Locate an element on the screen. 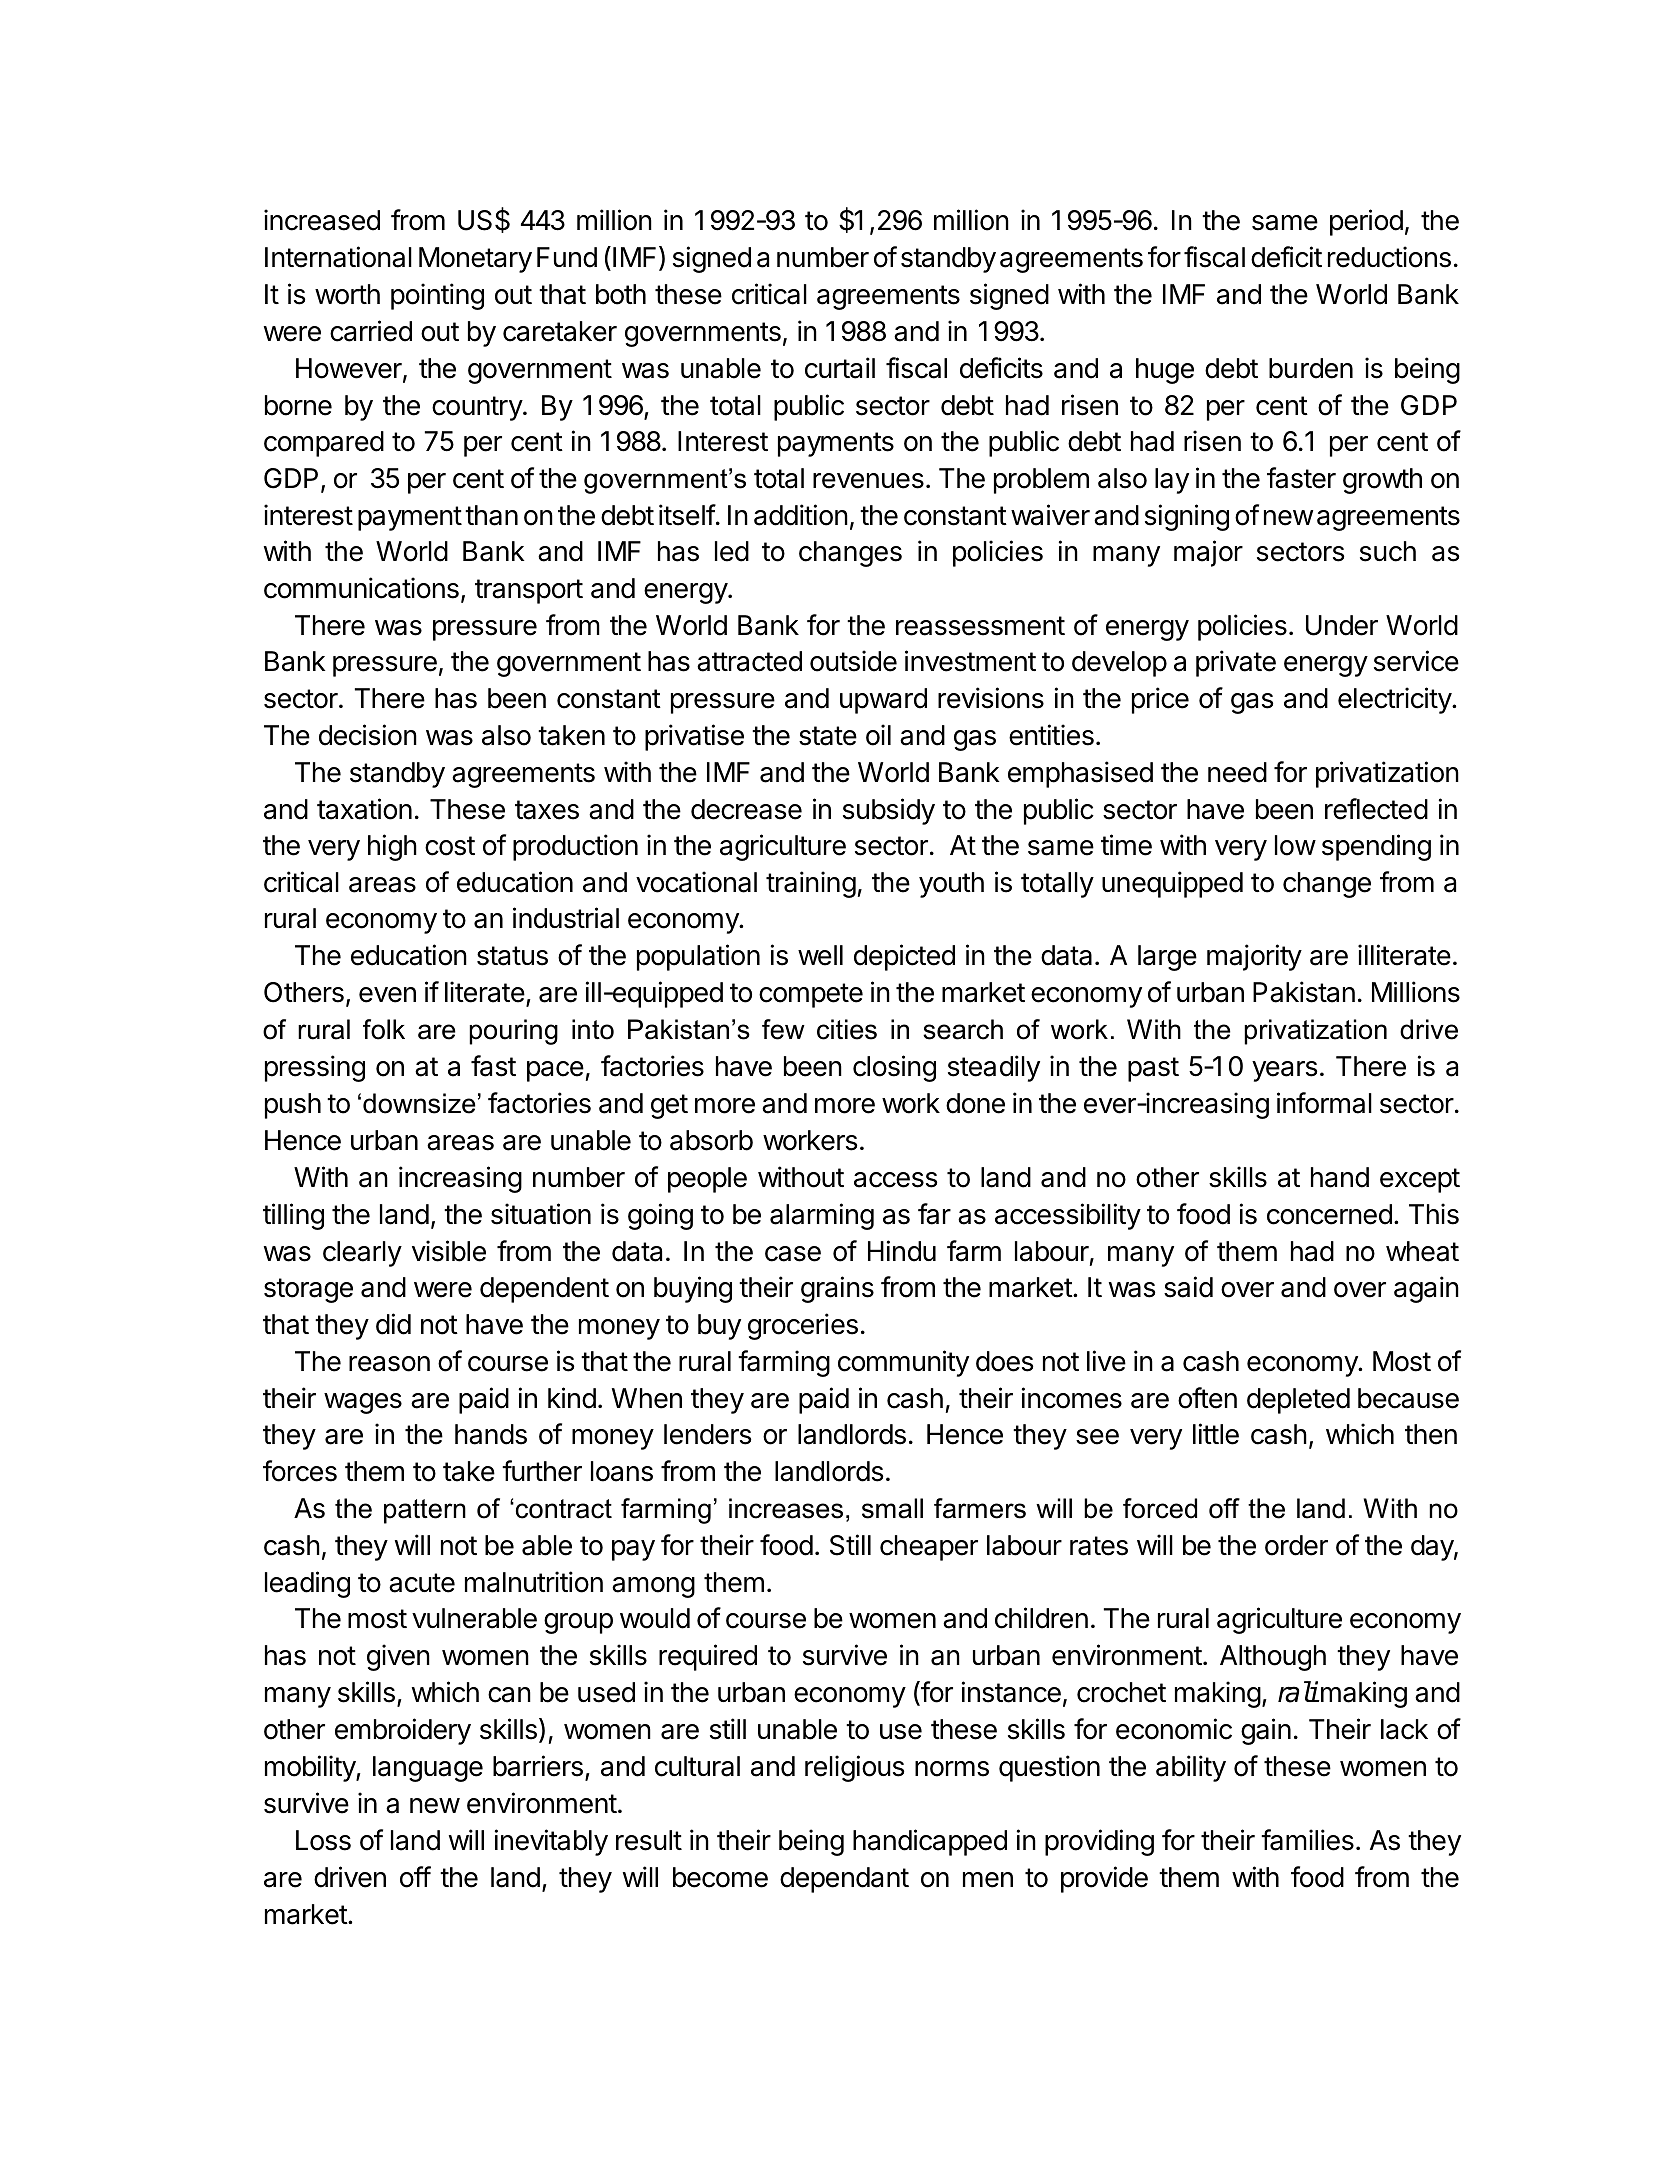 The width and height of the screenshot is (1671, 2163). families is located at coordinates (1307, 1840).
